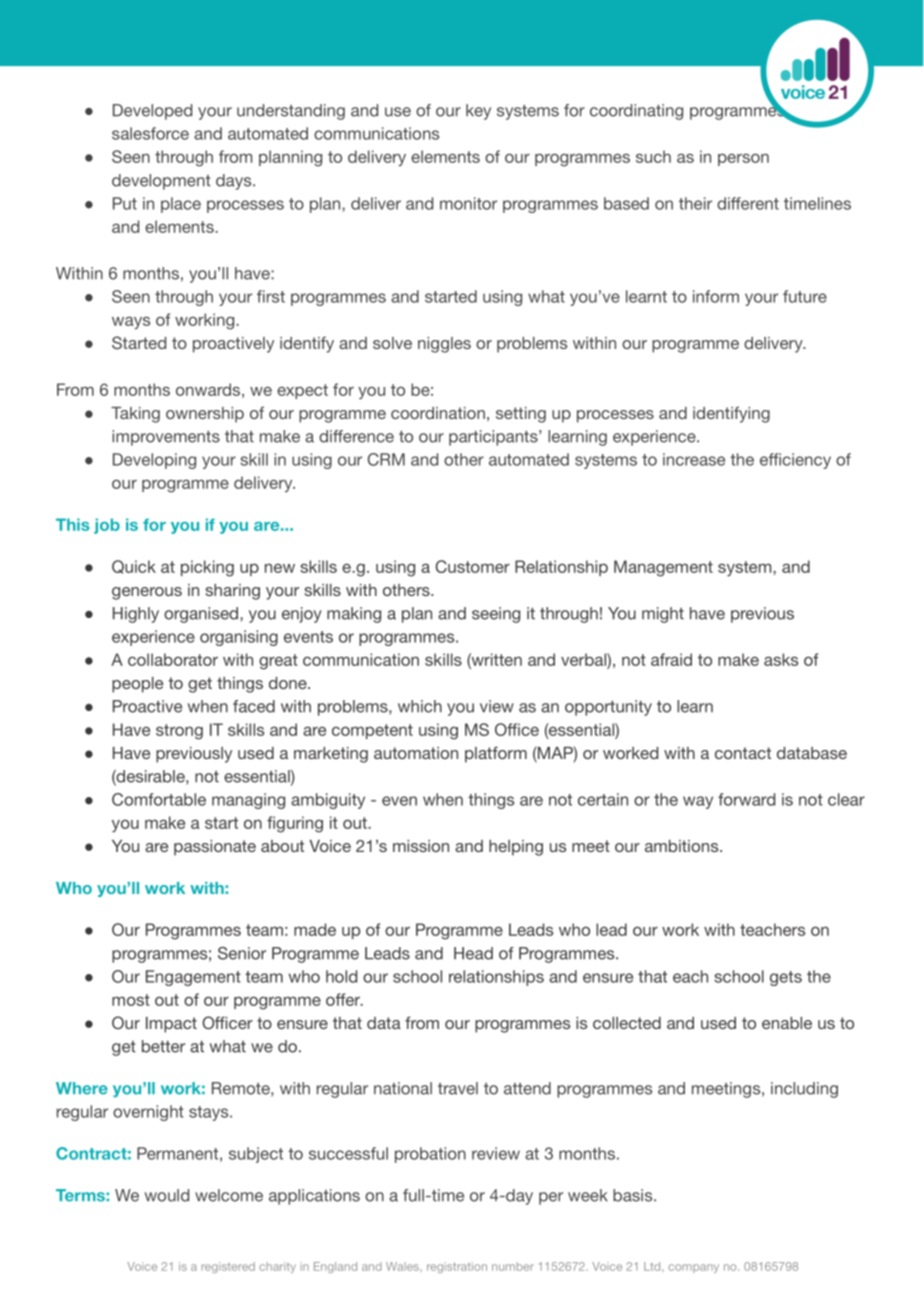  Describe the element at coordinates (478, 112) in the image. I see `key` at that location.
